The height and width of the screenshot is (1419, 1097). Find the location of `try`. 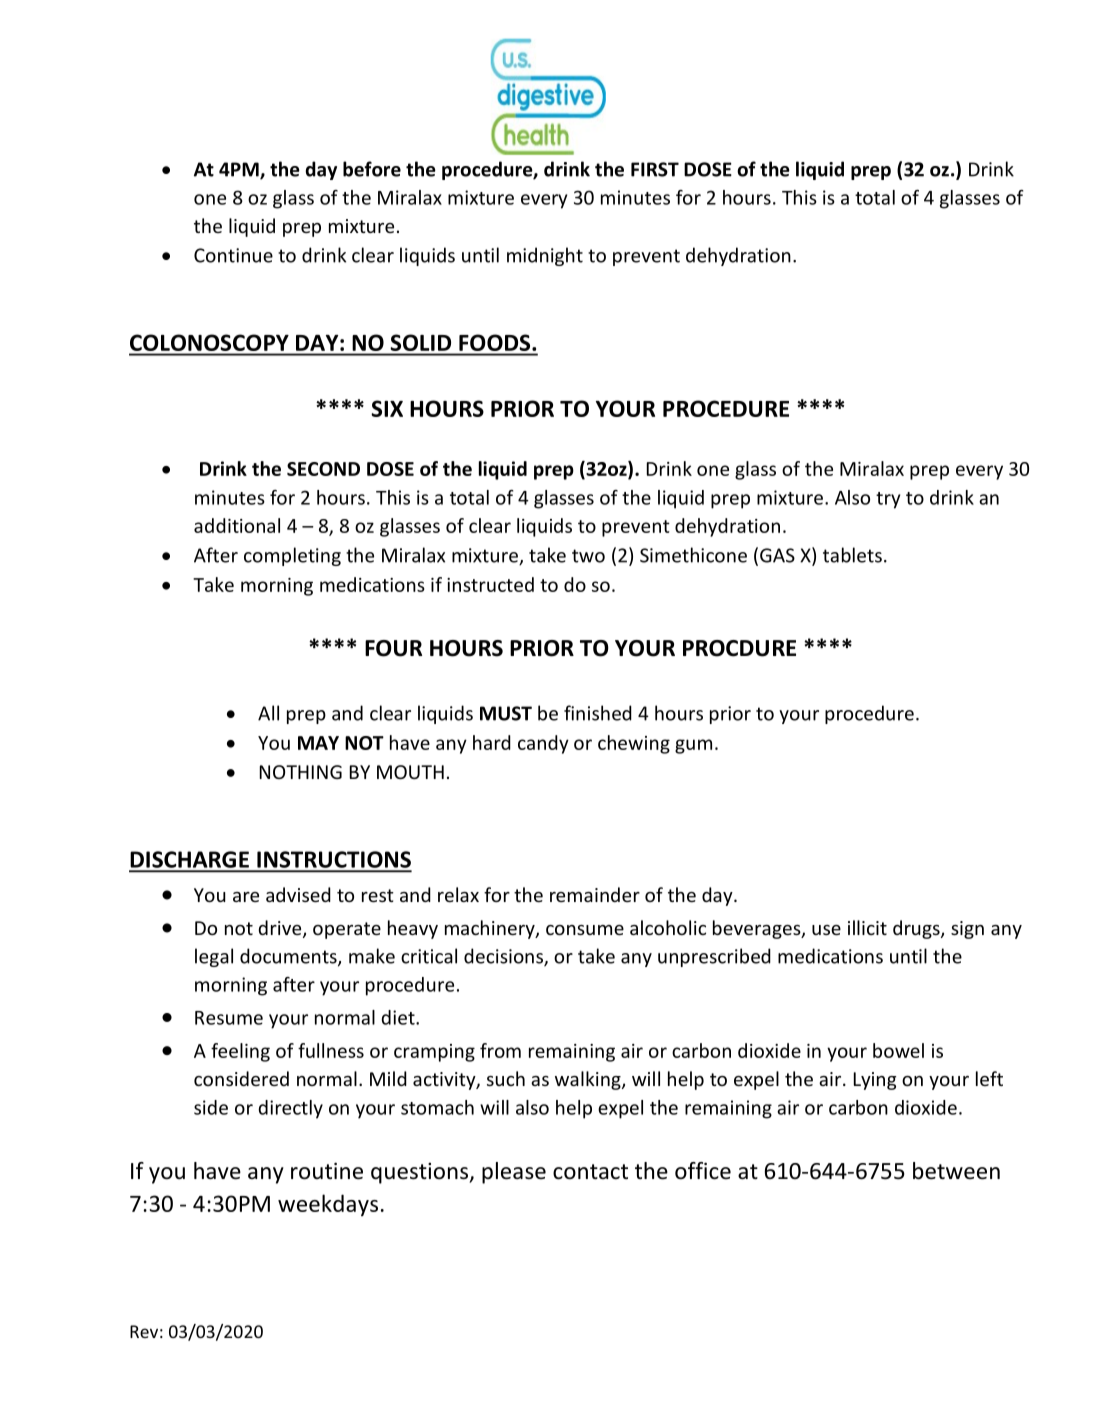

try is located at coordinates (888, 500).
